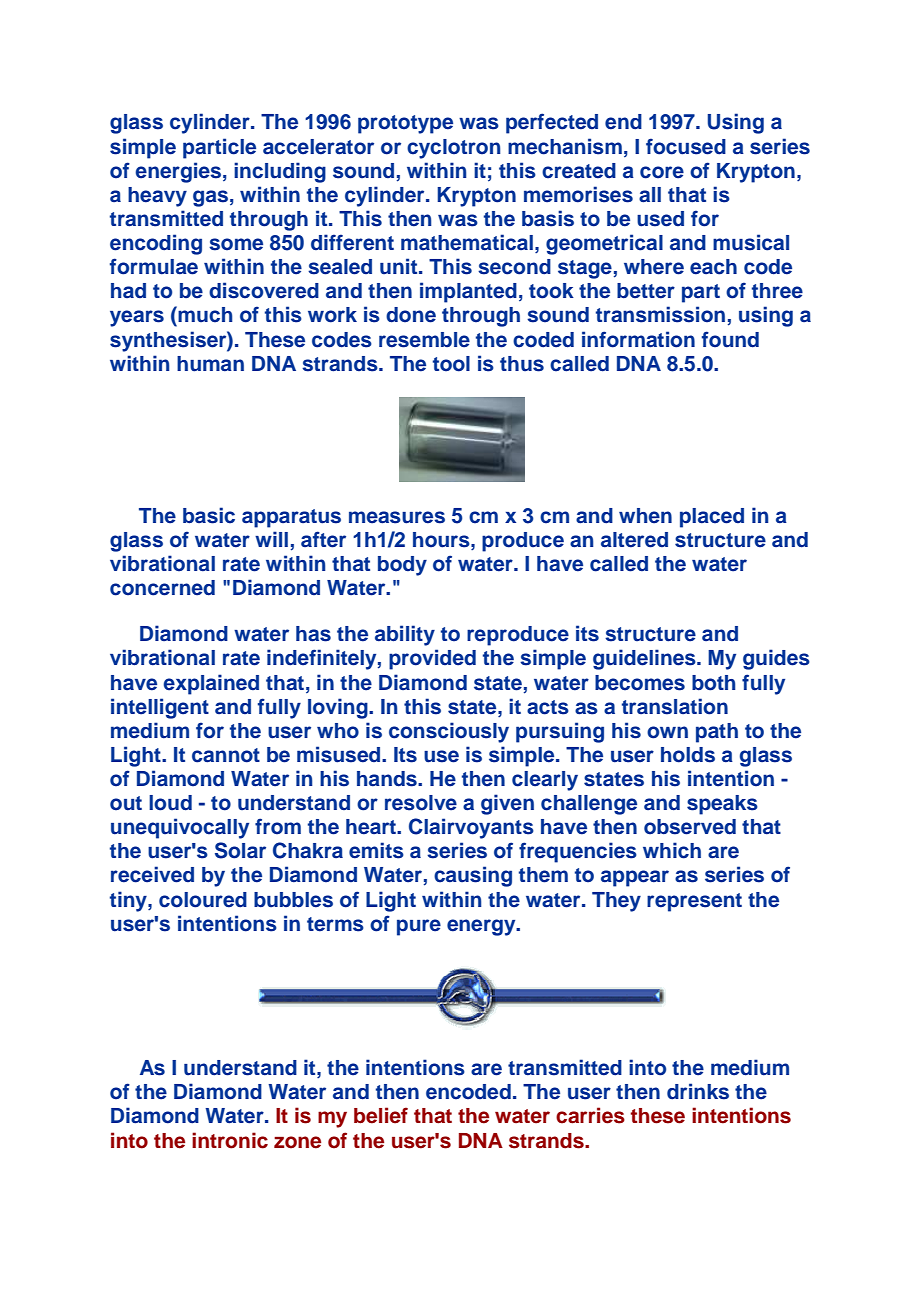 The width and height of the screenshot is (924, 1308). Describe the element at coordinates (381, 1115) in the screenshot. I see `belief` at that location.
